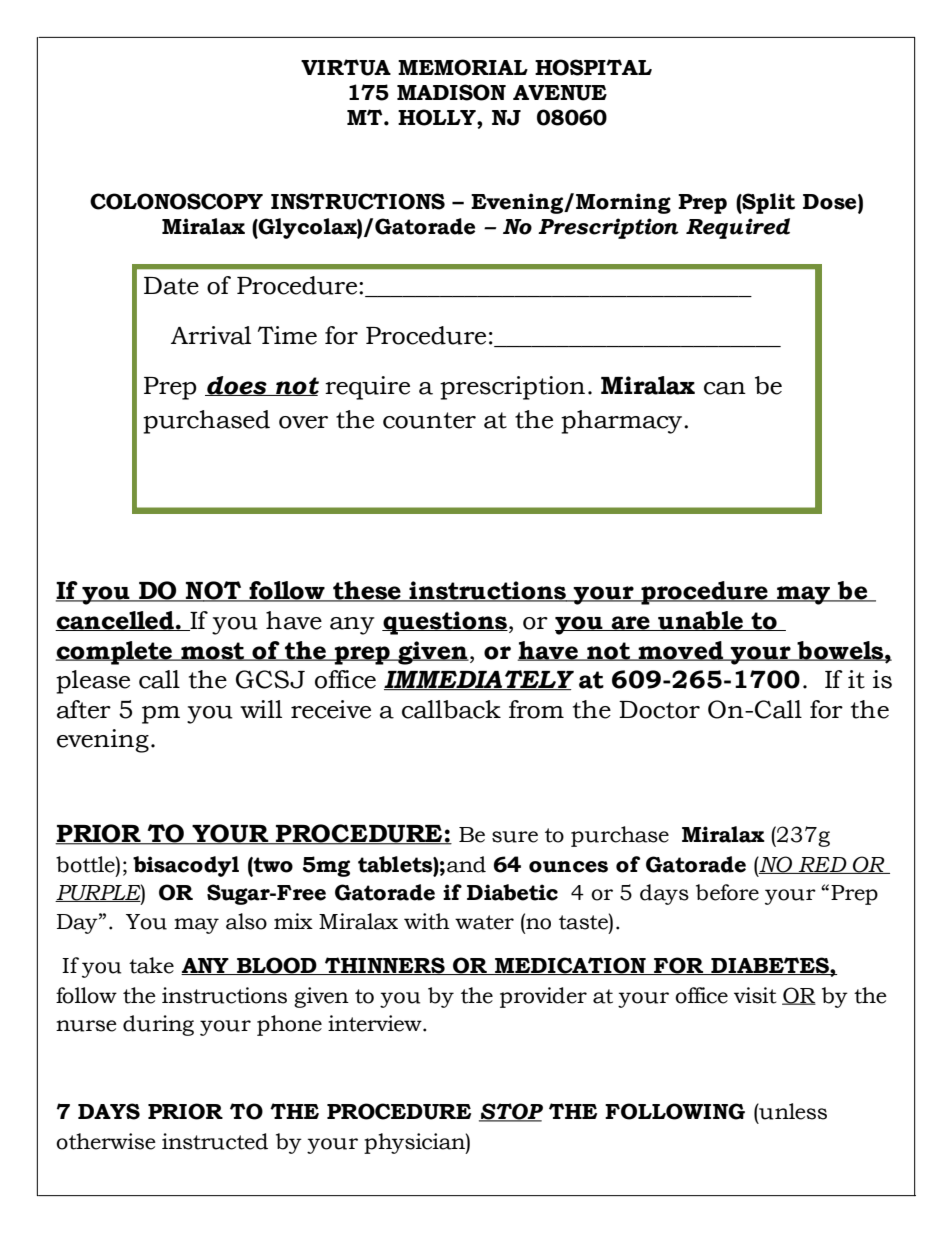 Image resolution: width=952 pixels, height=1233 pixels. Describe the element at coordinates (115, 621) in the screenshot. I see `cancelled` at that location.
